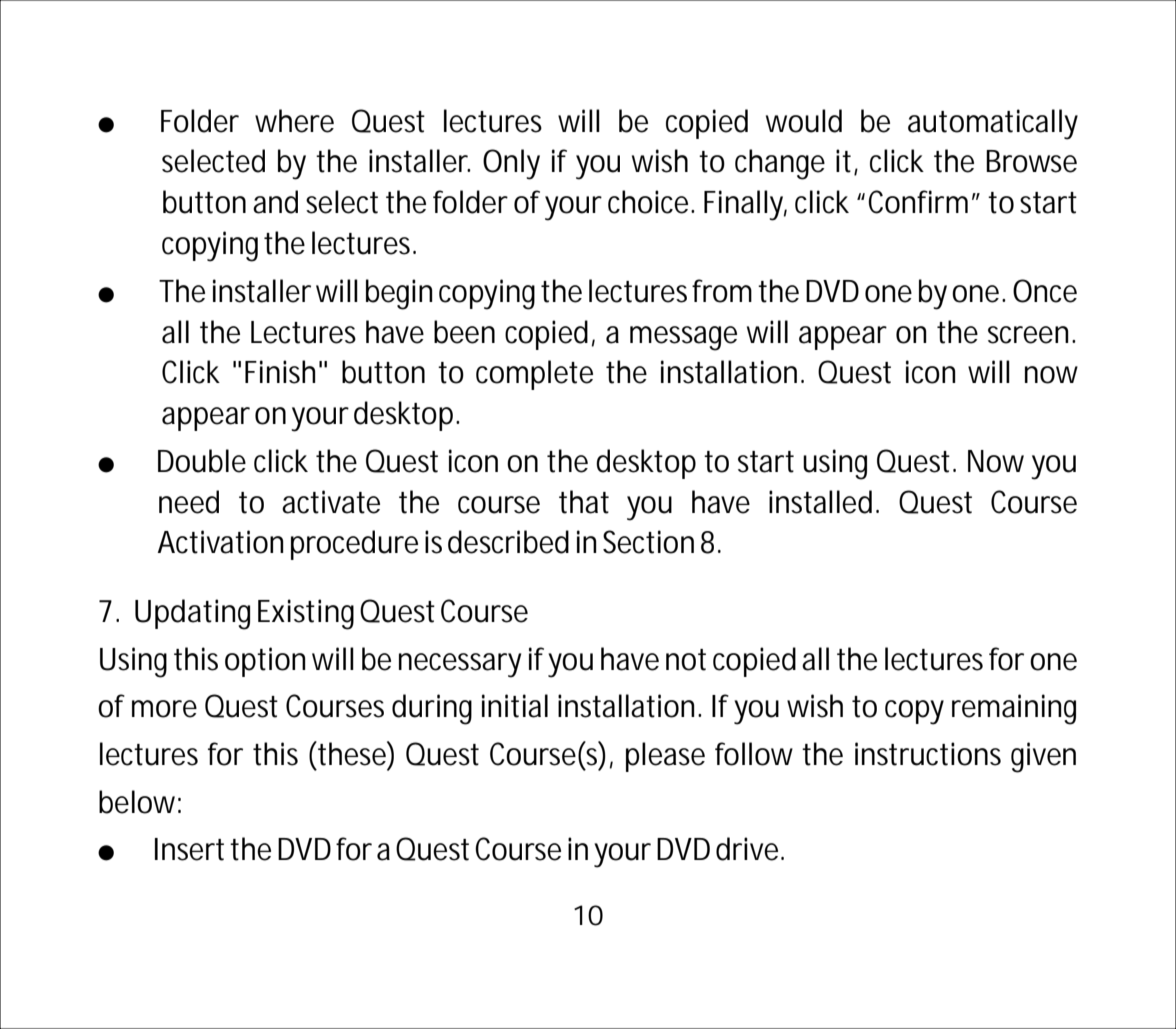 This page has height=1029, width=1176. I want to click on where, so click(294, 121).
